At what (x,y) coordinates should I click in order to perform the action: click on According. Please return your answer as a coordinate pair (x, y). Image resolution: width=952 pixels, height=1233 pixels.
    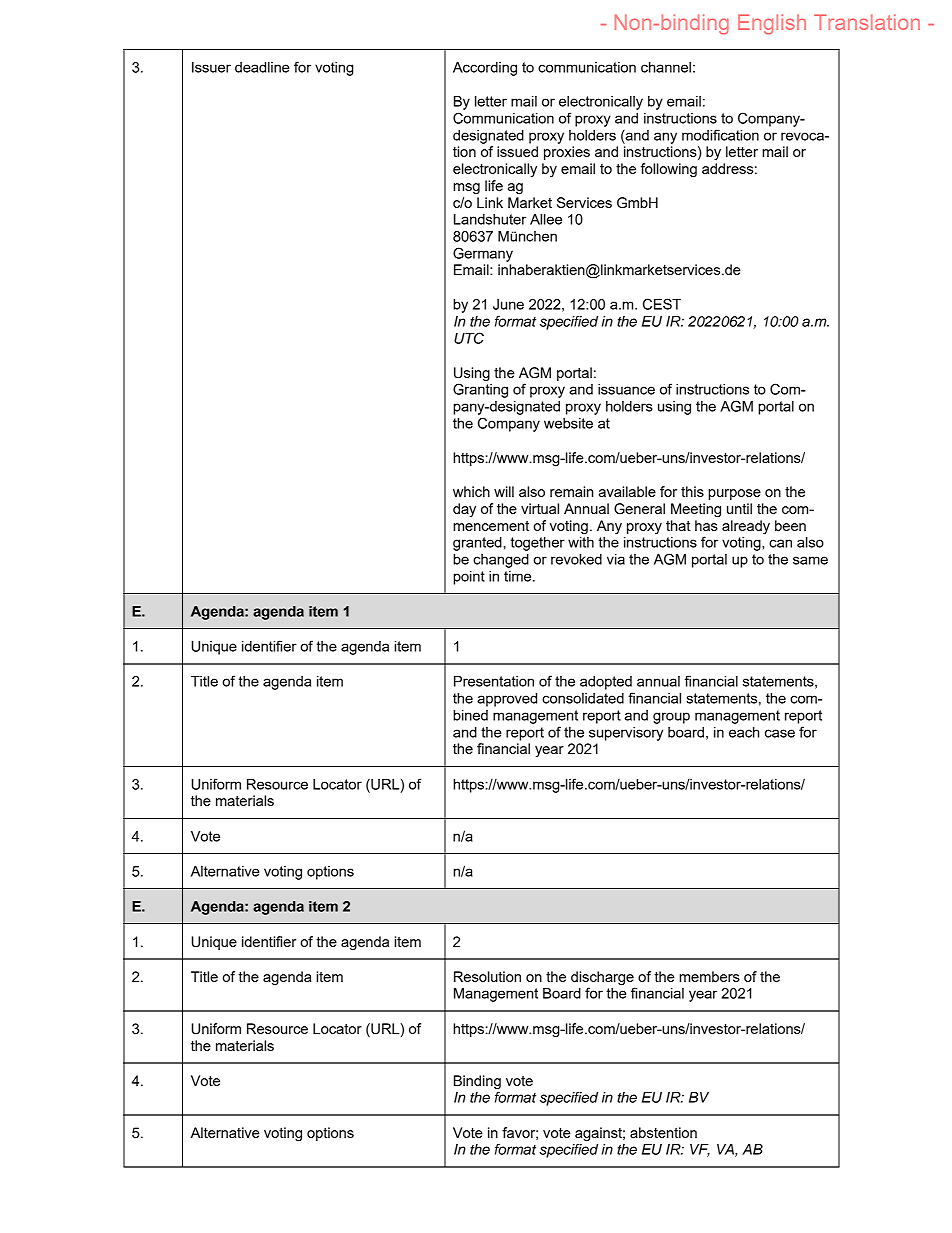
    Looking at the image, I should click on (485, 69).
